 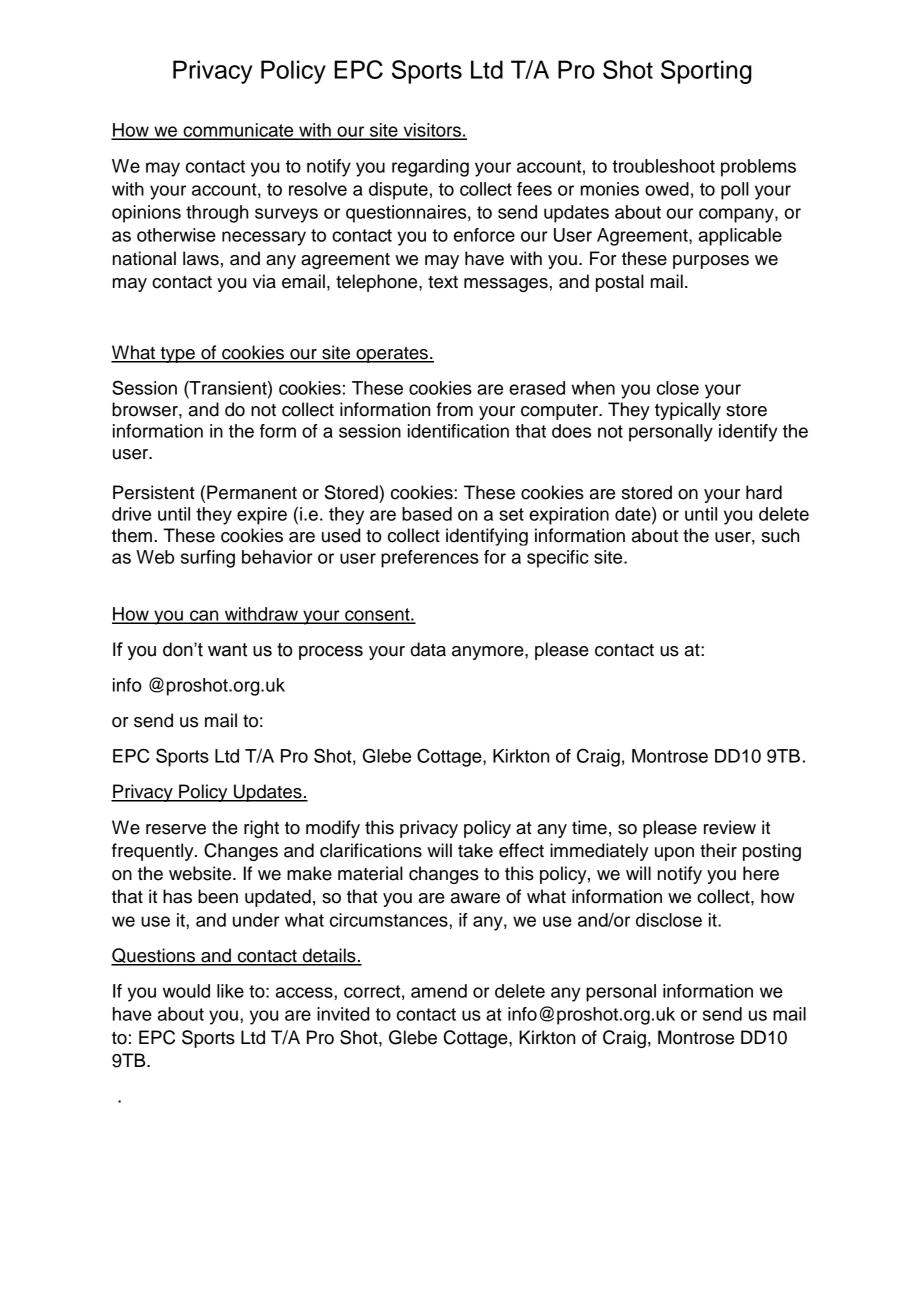 I want to click on visitors, so click(x=432, y=131).
